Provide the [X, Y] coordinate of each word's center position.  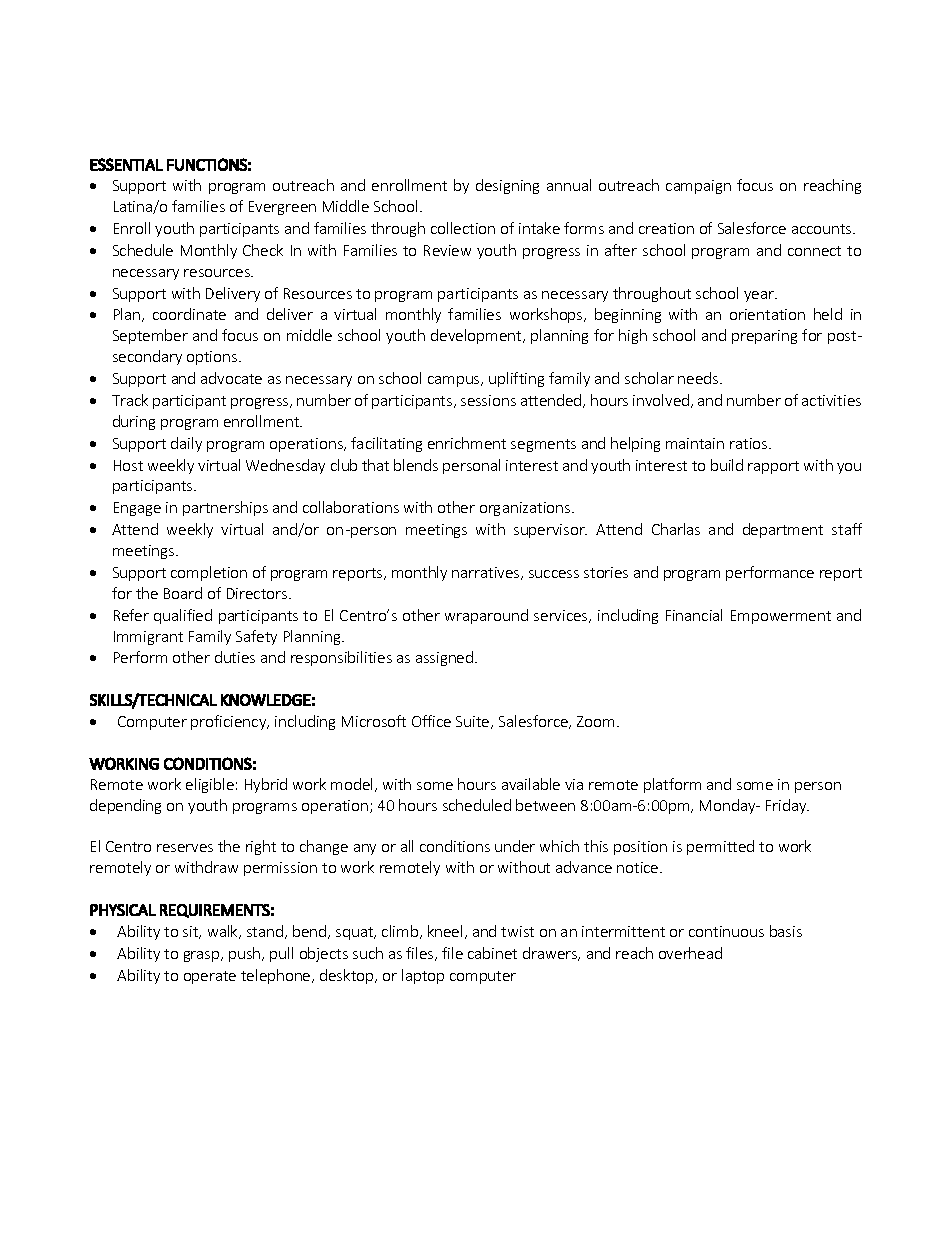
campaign [698, 187]
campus [455, 381]
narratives [487, 573]
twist [517, 931]
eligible [210, 785]
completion [209, 573]
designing [507, 186]
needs [699, 378]
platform [672, 785]
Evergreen [282, 208]
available [531, 784]
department [783, 530]
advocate [231, 378]
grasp [203, 956]
